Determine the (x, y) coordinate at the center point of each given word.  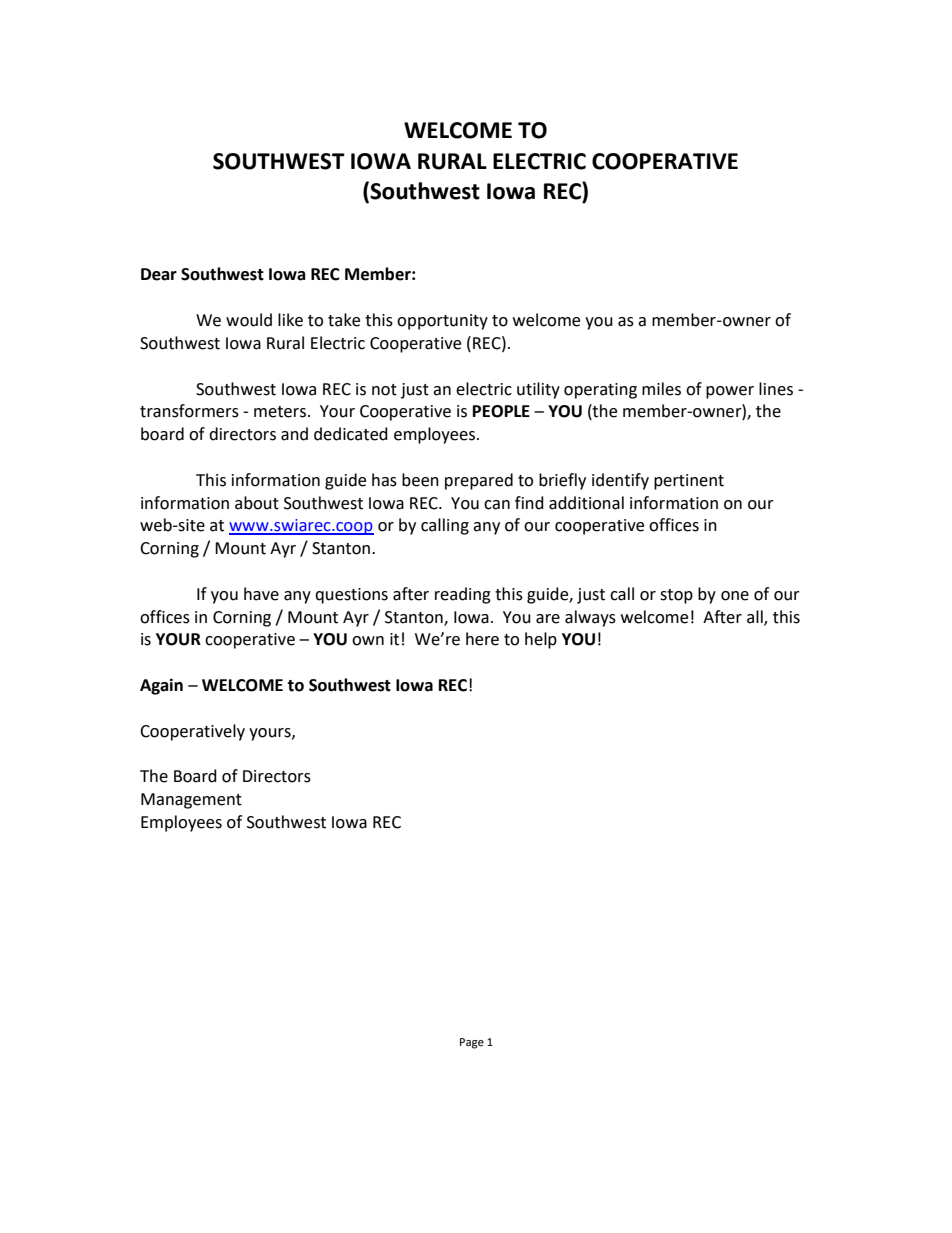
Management (191, 801)
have (261, 594)
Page (472, 1043)
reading (463, 595)
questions (351, 596)
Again (161, 686)
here (482, 639)
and (294, 434)
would (249, 320)
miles (661, 389)
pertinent (689, 482)
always (590, 618)
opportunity (442, 322)
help (541, 640)
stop (676, 596)
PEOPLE (501, 411)
